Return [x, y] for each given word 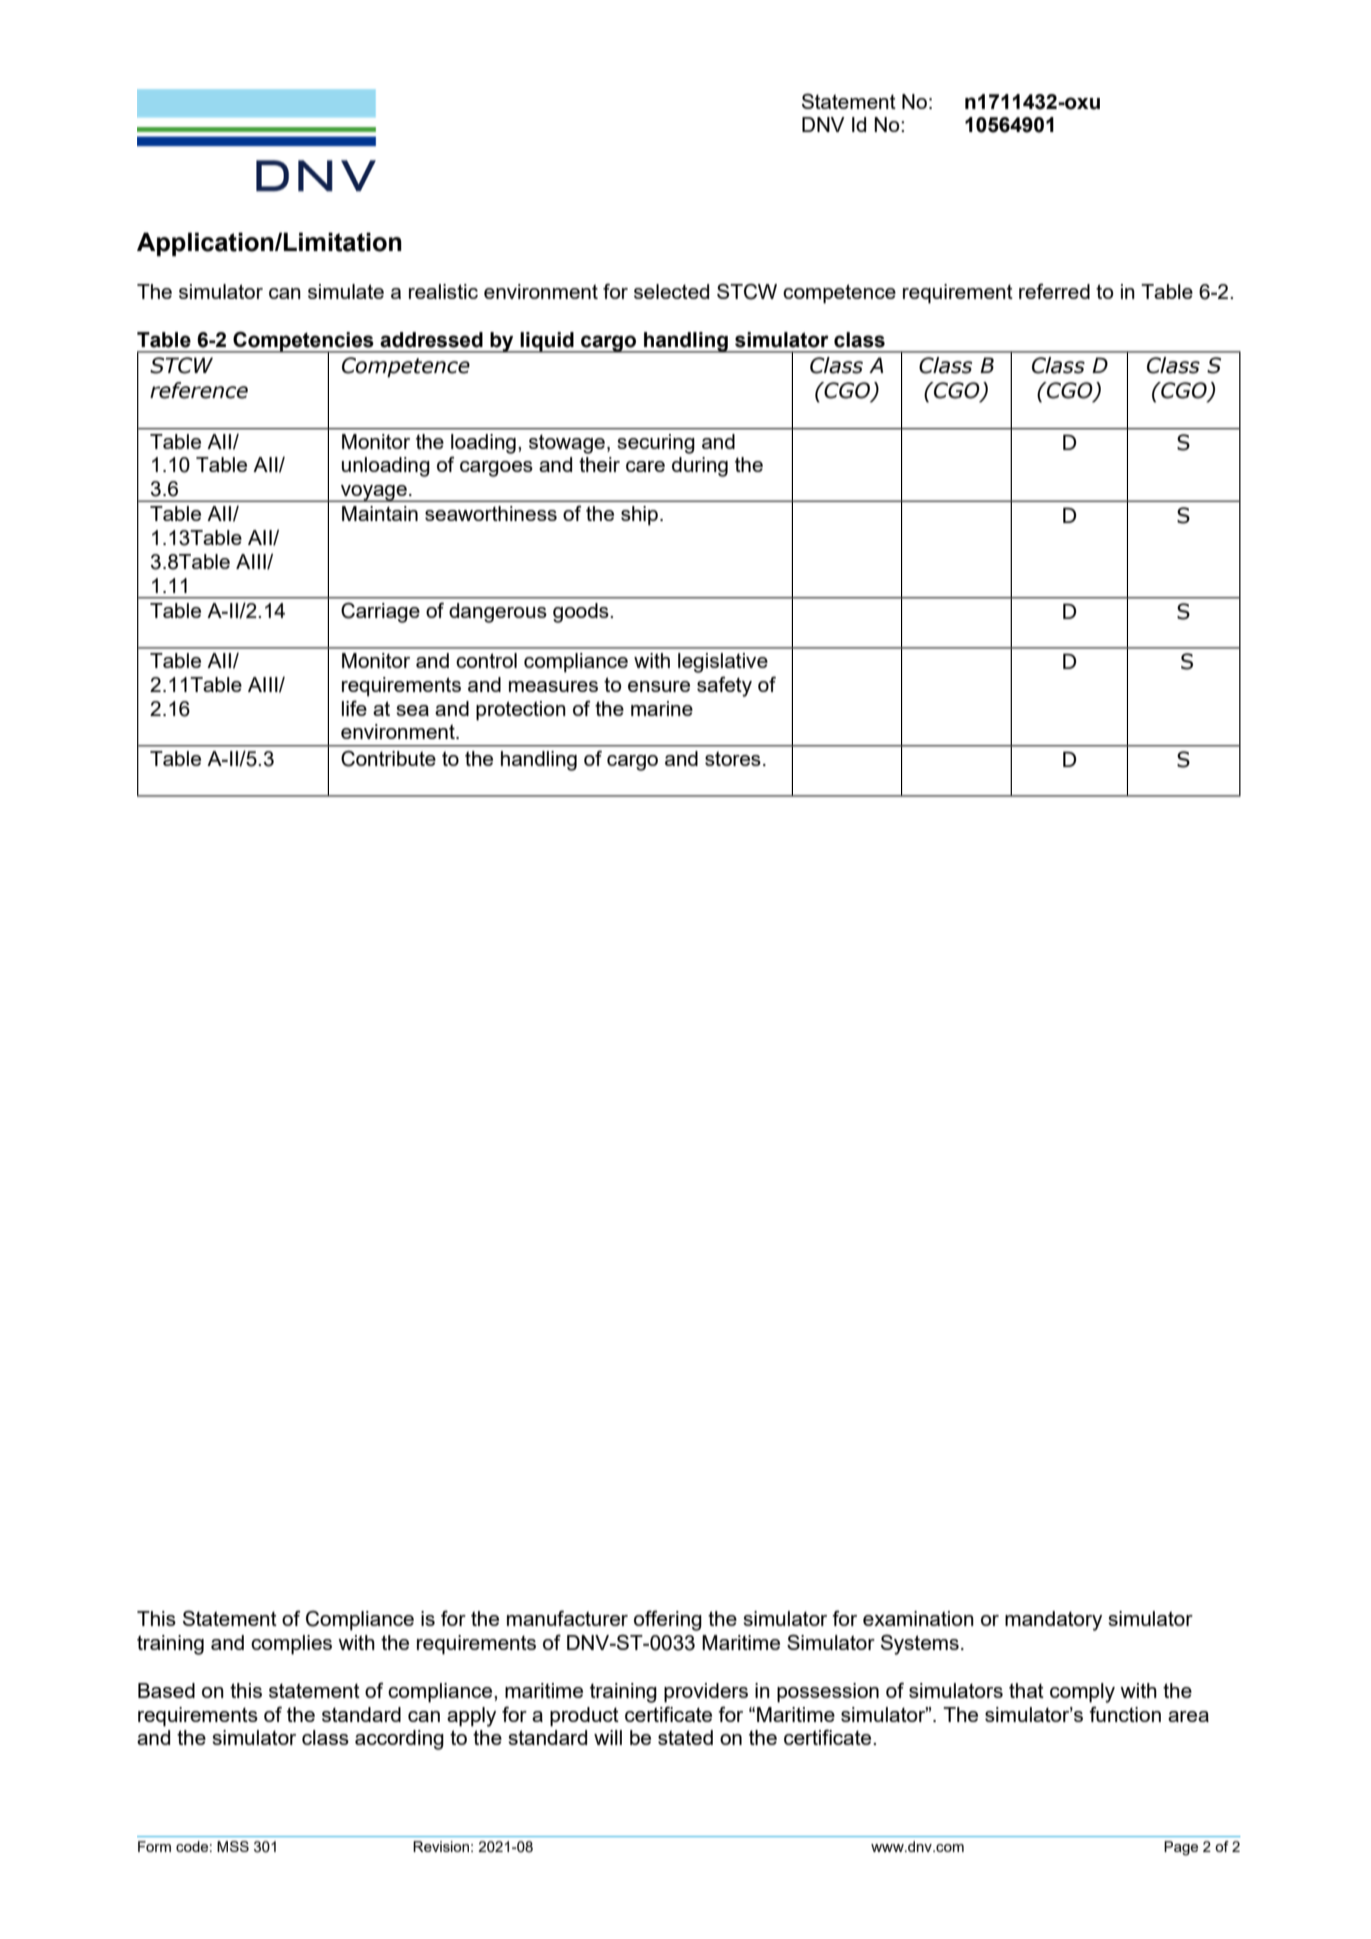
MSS [233, 1846]
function [1125, 1714]
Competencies [303, 342]
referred [1054, 291]
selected [671, 291]
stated [685, 1737]
